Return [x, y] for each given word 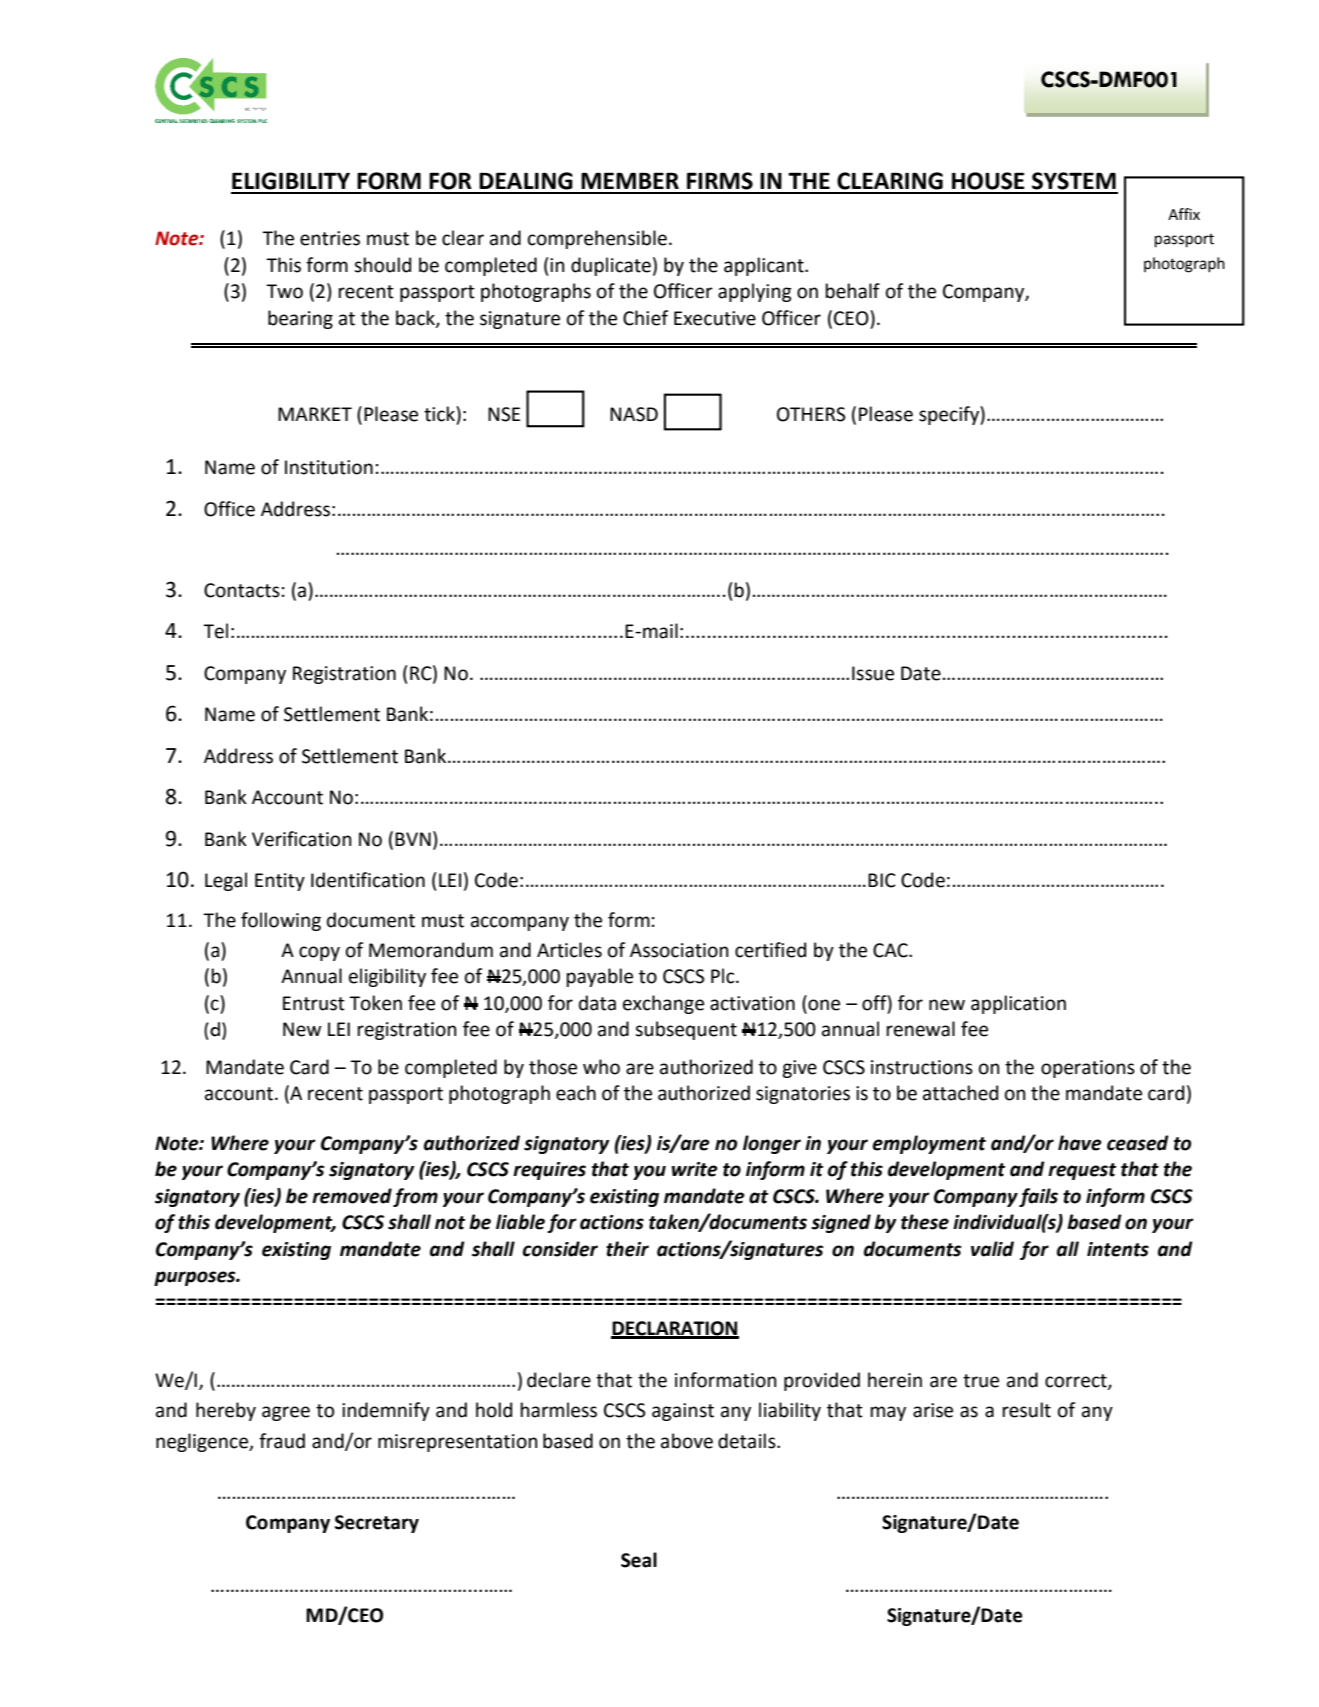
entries [330, 238]
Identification [368, 880]
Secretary [377, 1524]
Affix [1184, 214]
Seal [639, 1560]
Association [679, 950]
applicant [765, 266]
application [1018, 1004]
